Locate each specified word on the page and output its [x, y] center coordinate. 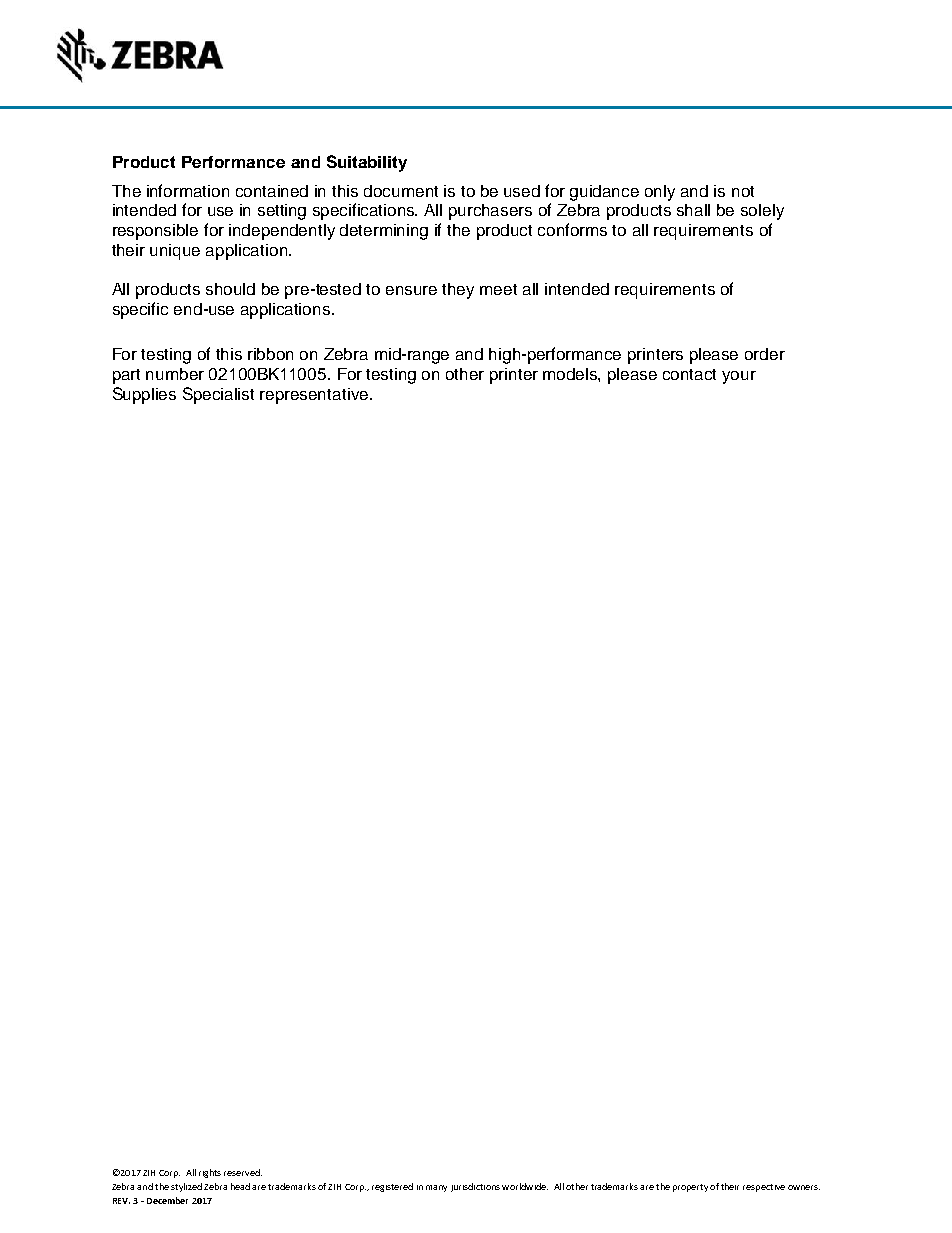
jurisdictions [475, 1187]
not [743, 191]
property [690, 1188]
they [458, 291]
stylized [186, 1187]
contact [689, 374]
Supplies [144, 395]
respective [764, 1188]
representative [315, 396]
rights [210, 1173]
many [436, 1188]
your [739, 377]
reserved [243, 1172]
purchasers [490, 212]
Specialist [218, 395]
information [188, 190]
